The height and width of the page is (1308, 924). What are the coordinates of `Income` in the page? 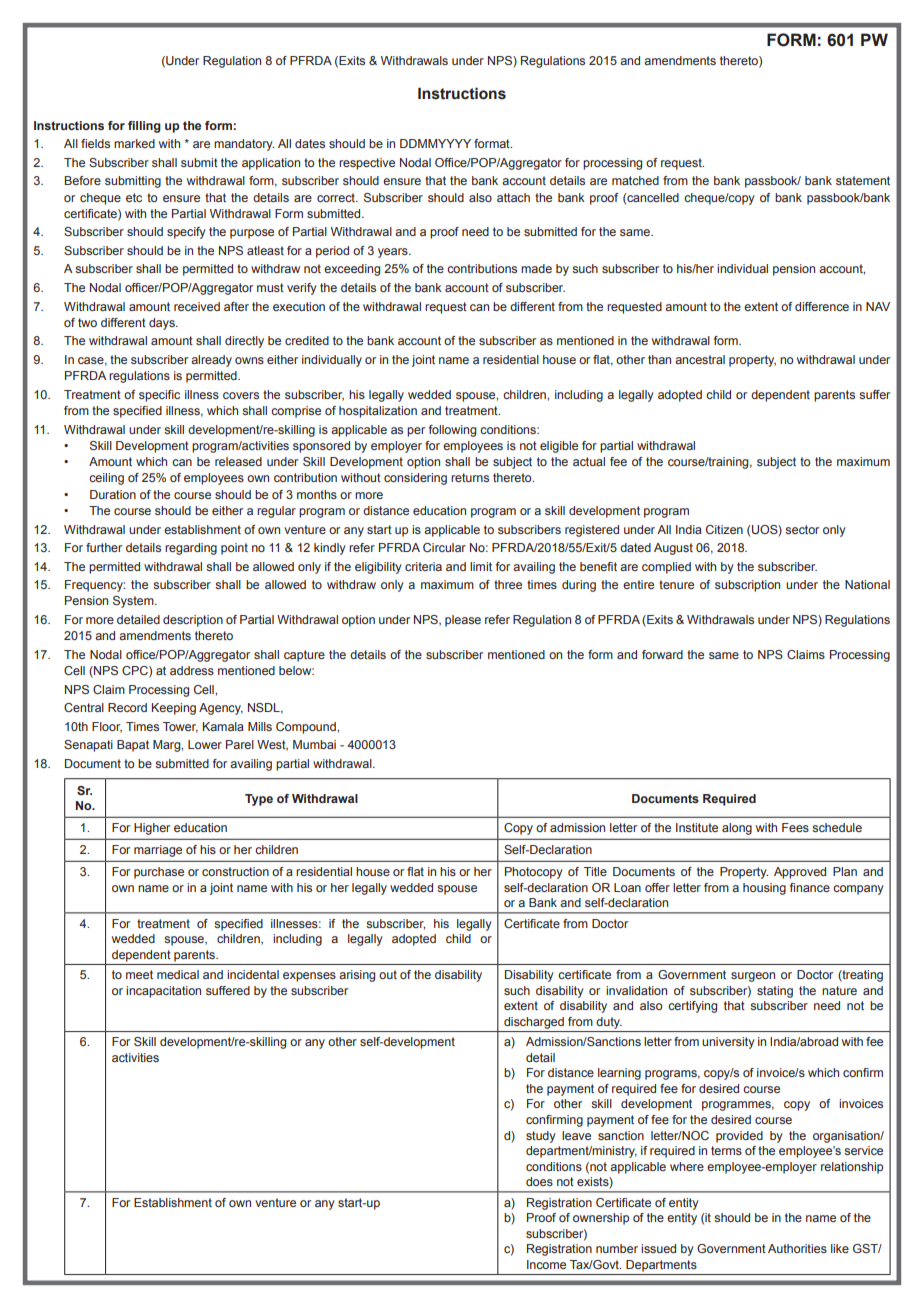 It's located at (546, 1264).
